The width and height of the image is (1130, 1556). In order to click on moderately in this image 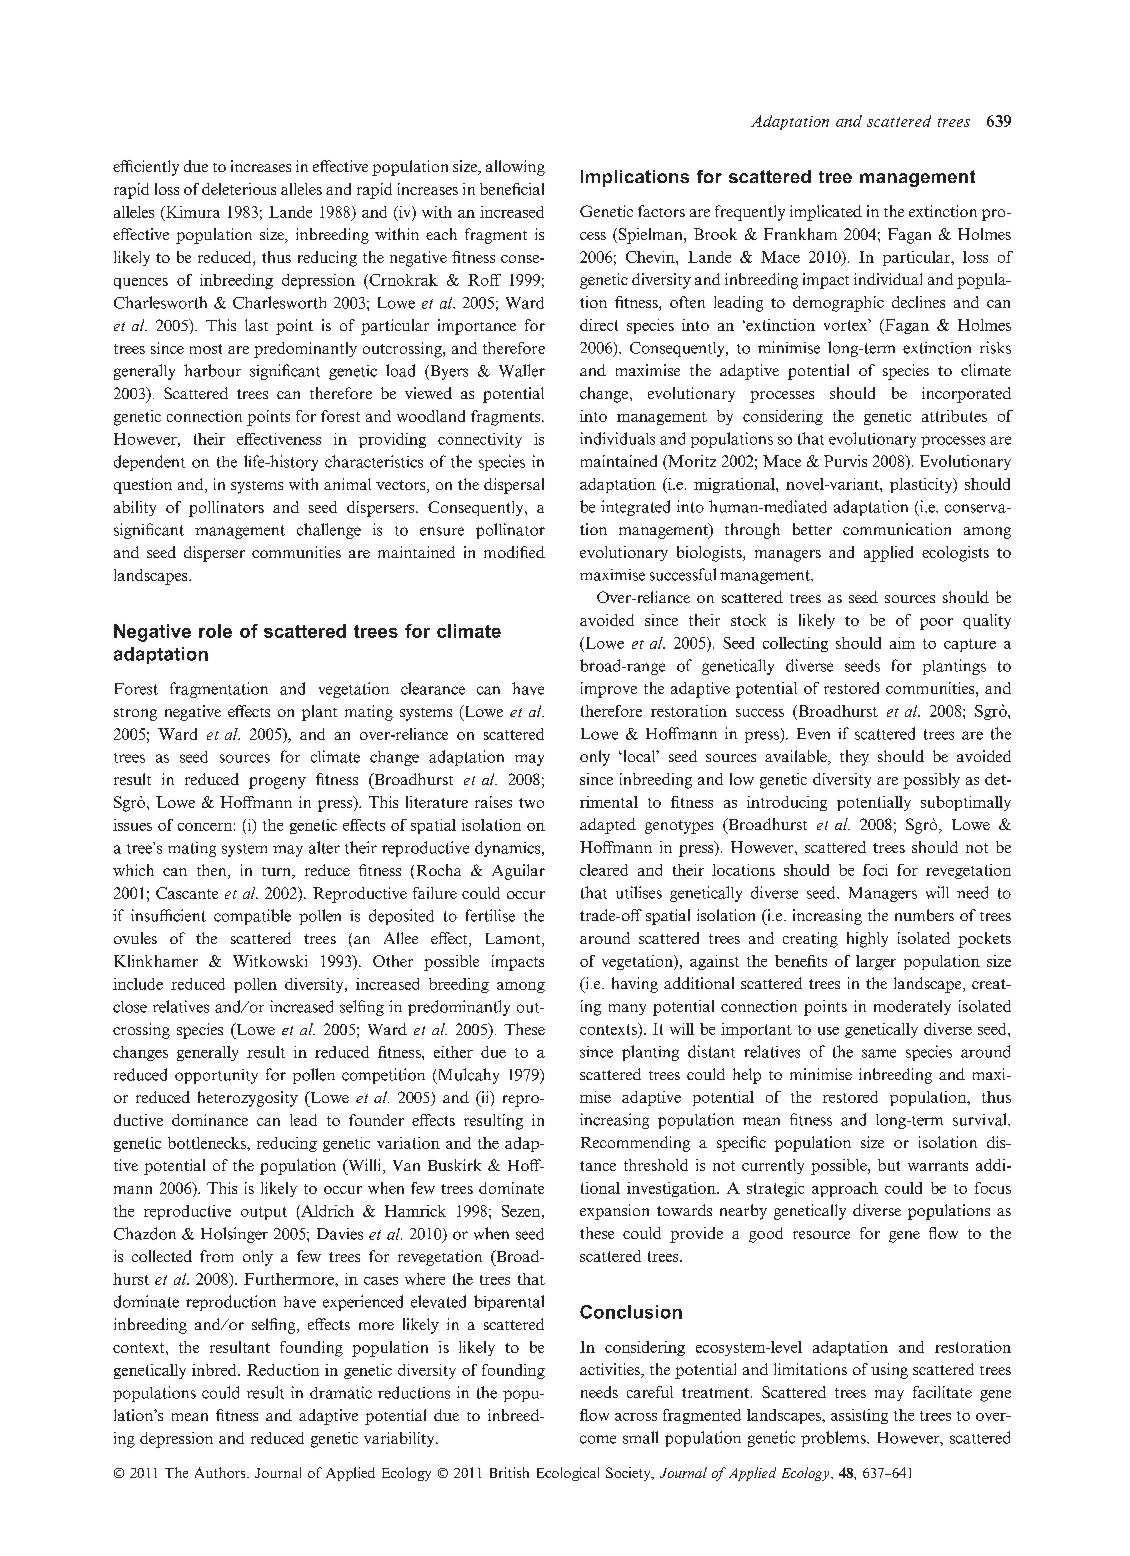, I will do `click(912, 1007)`.
